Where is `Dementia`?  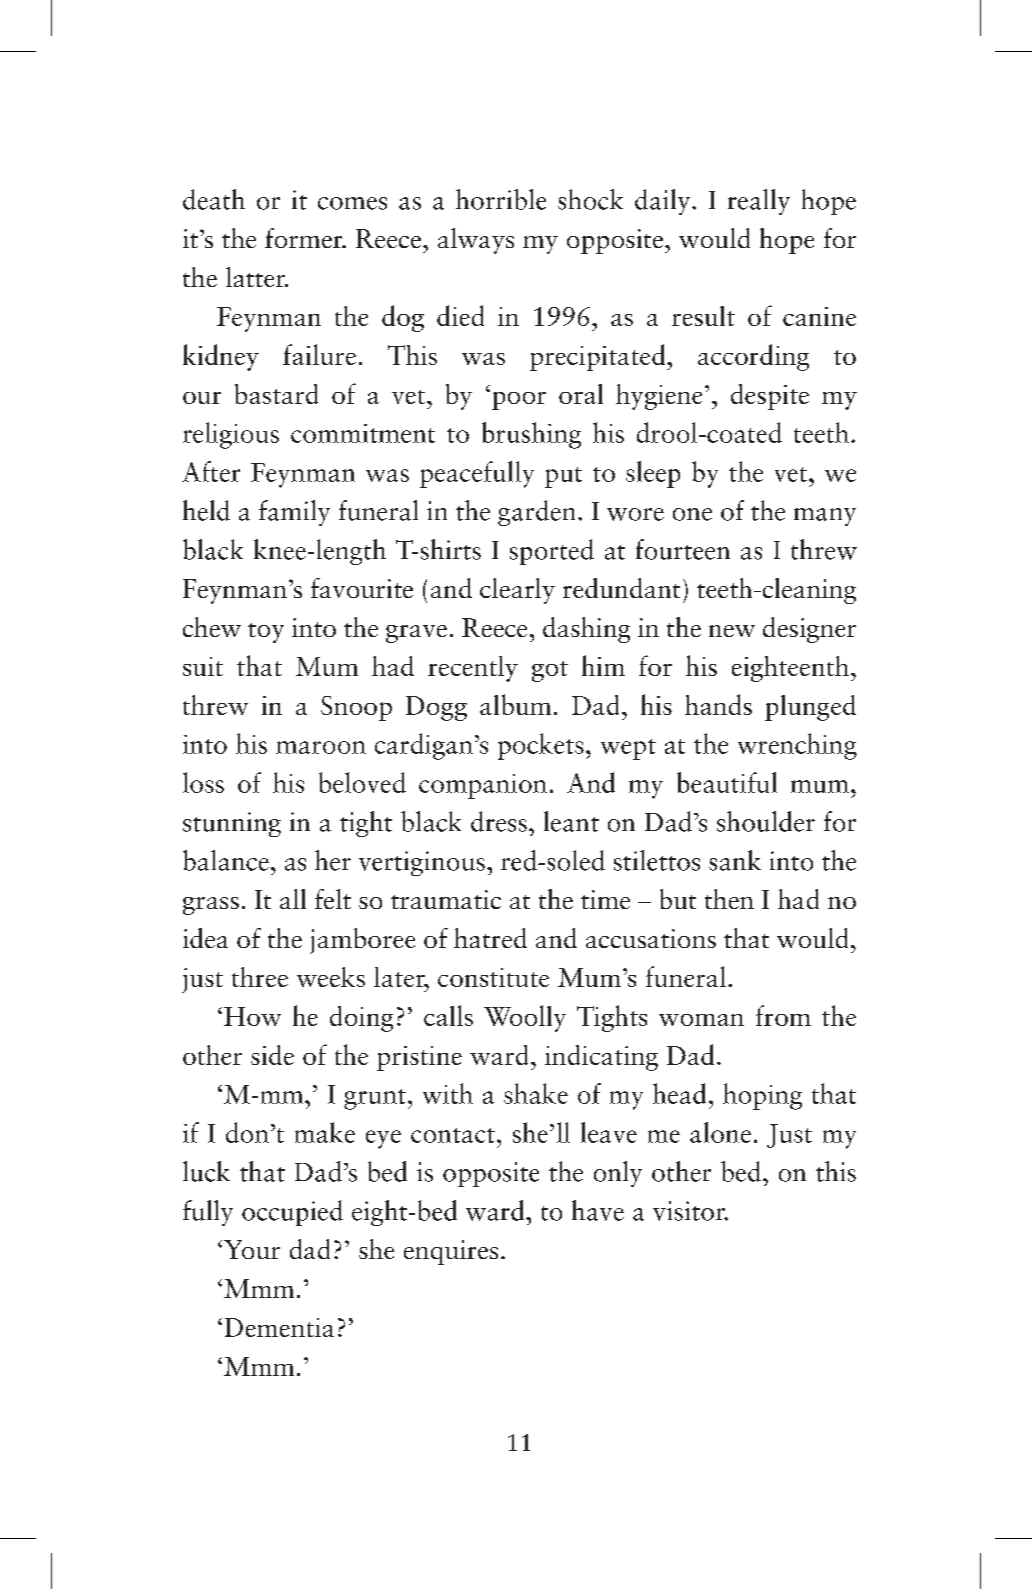
Dementia is located at coordinates (279, 1327).
